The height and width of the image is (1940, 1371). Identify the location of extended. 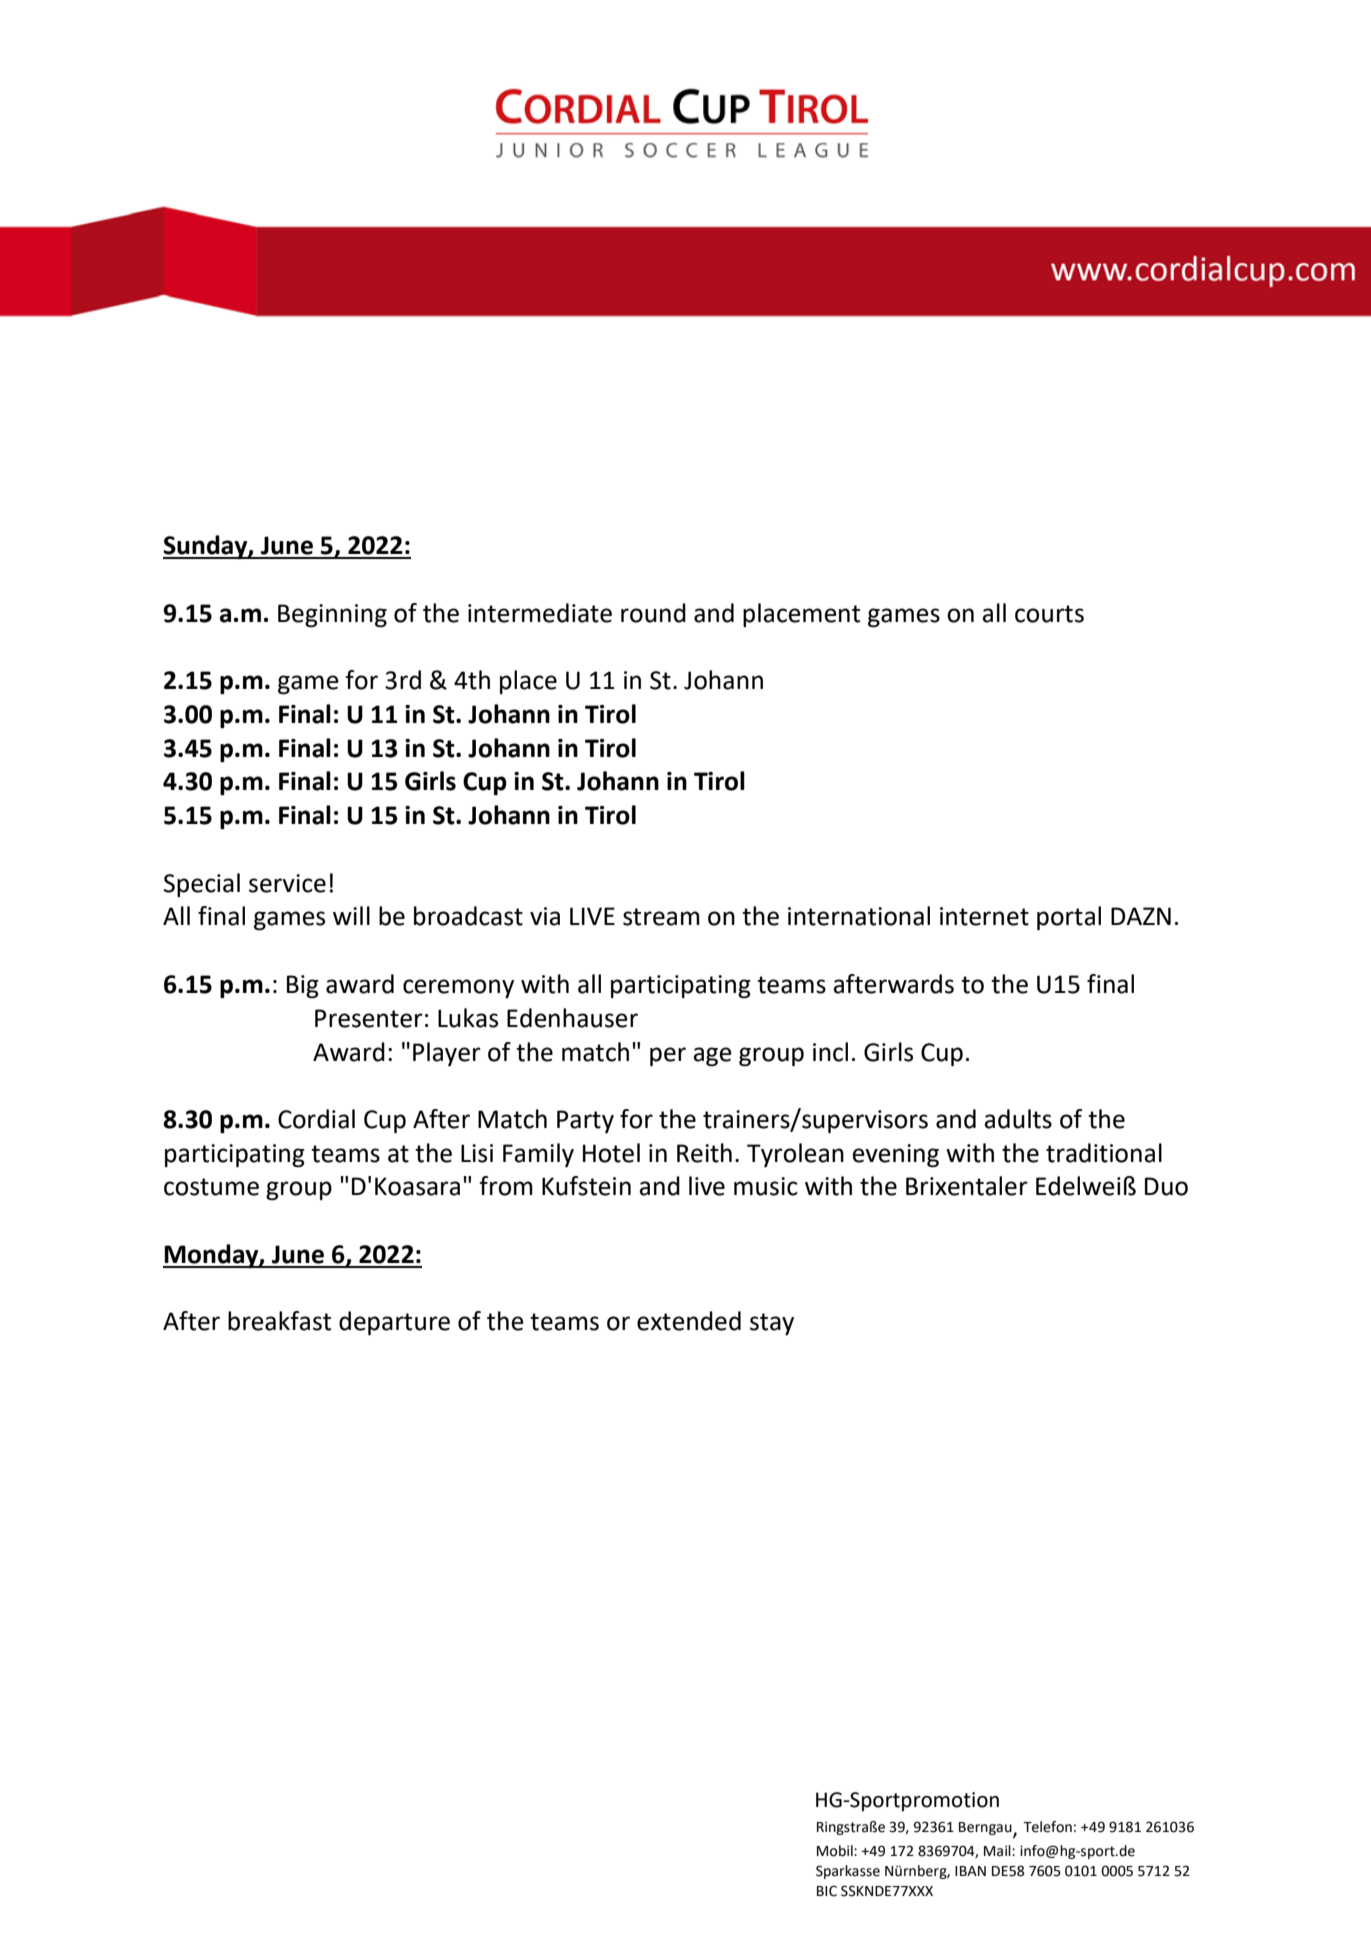
(689, 1321).
